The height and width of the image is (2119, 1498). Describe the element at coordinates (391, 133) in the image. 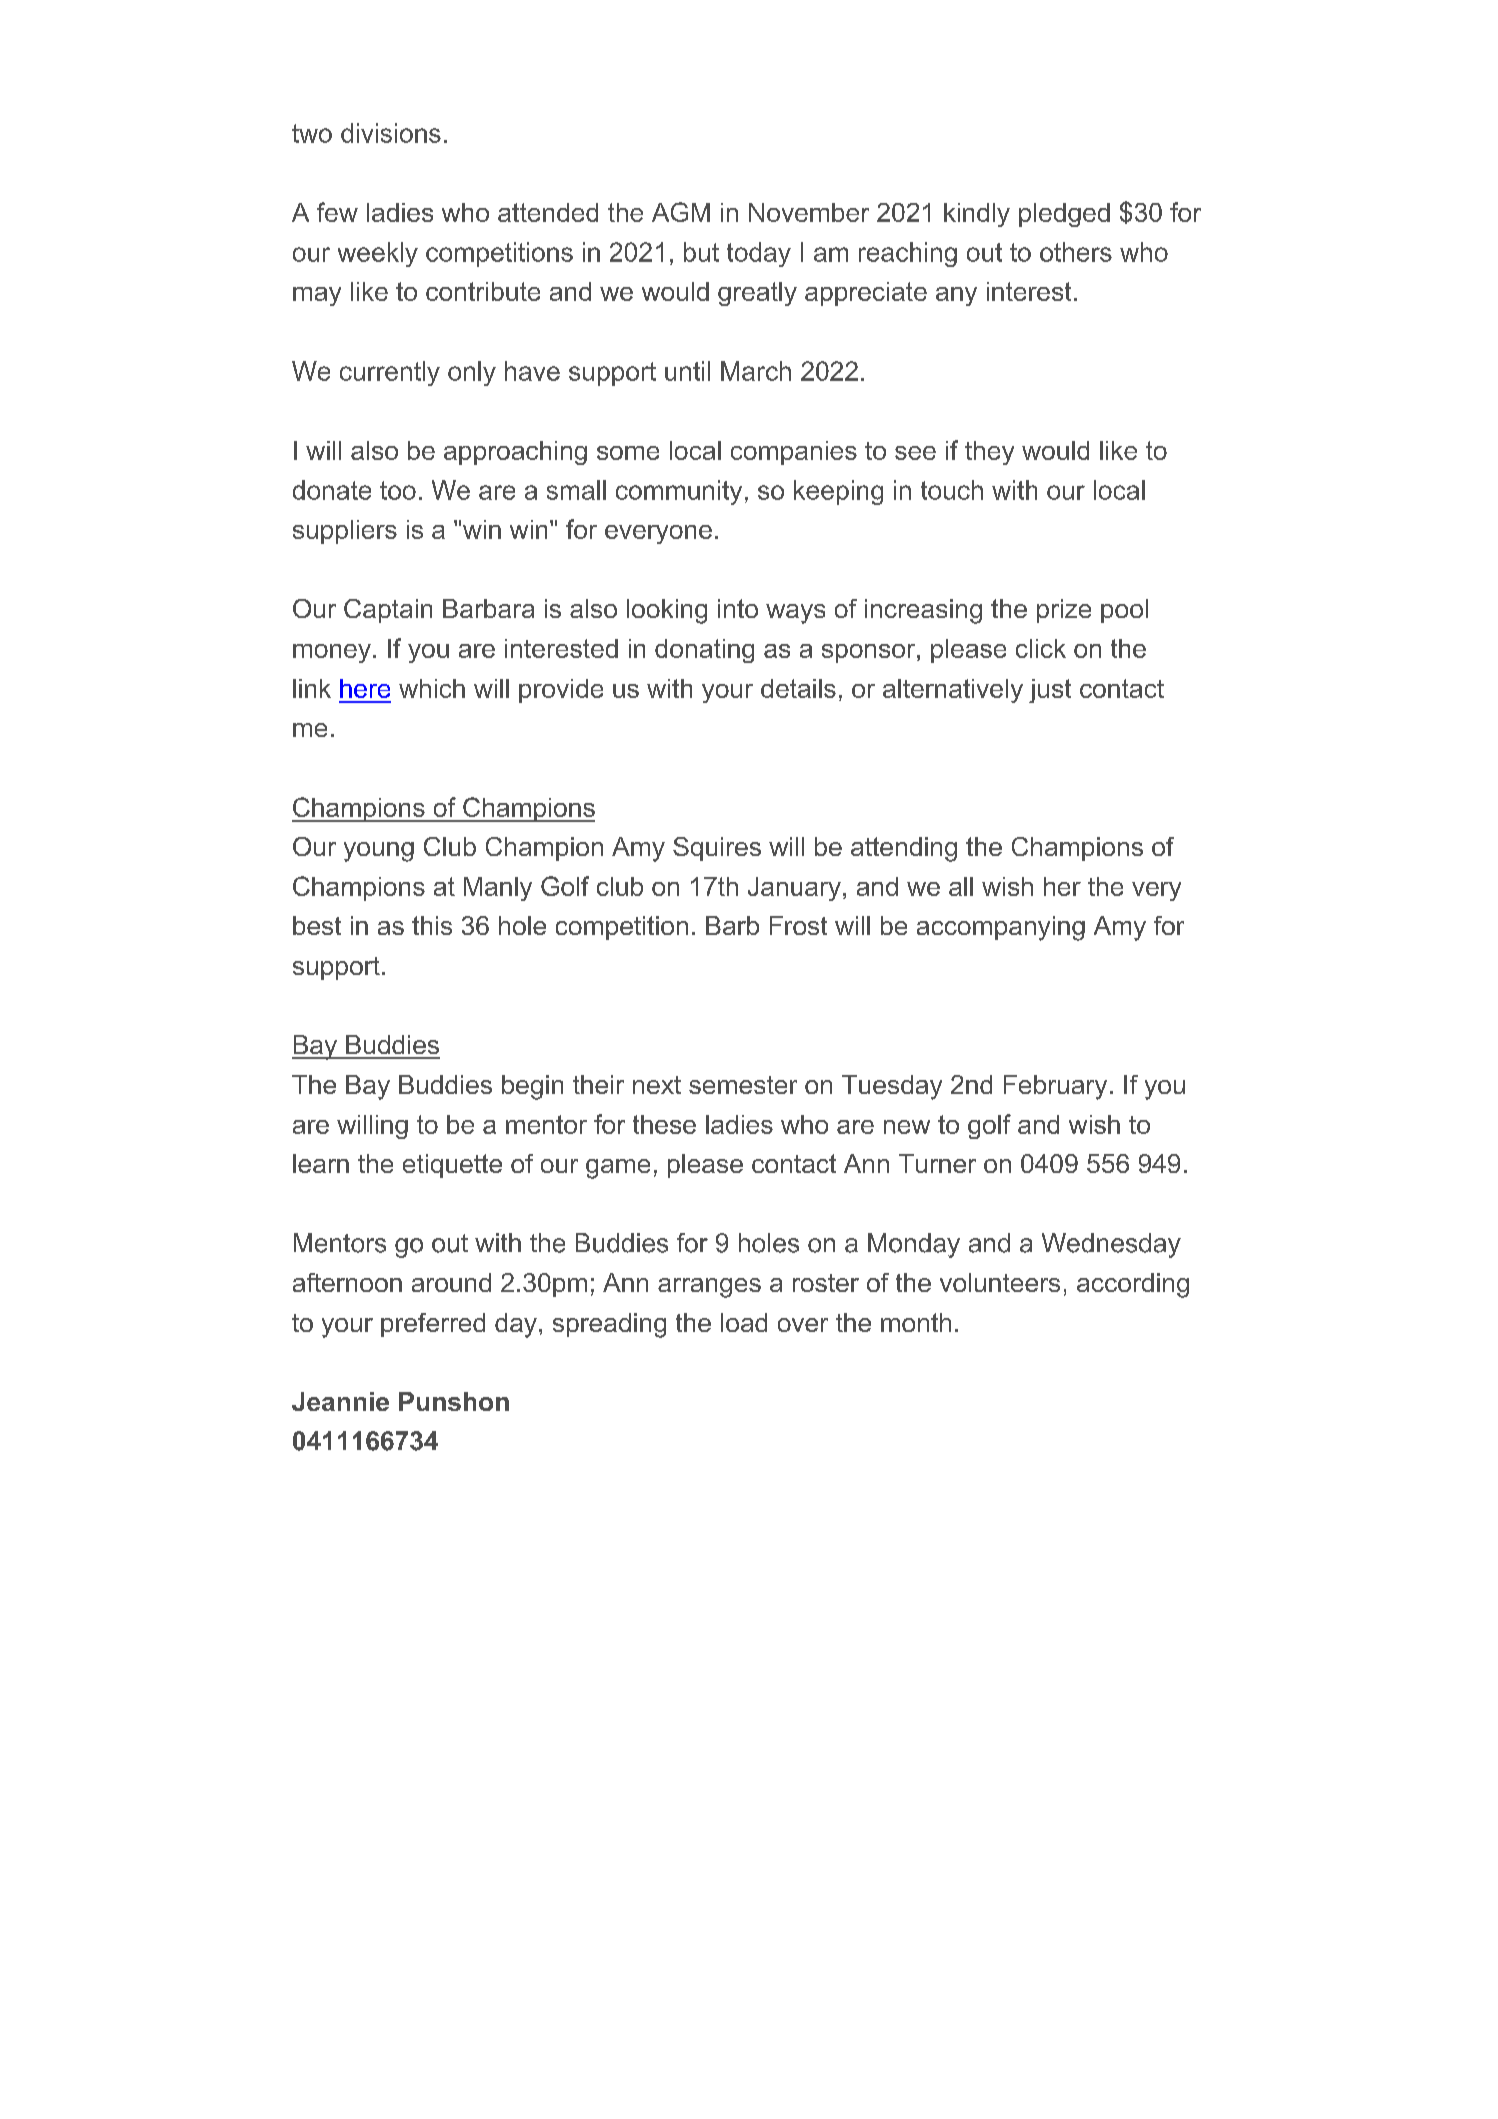

I see `divisions` at that location.
